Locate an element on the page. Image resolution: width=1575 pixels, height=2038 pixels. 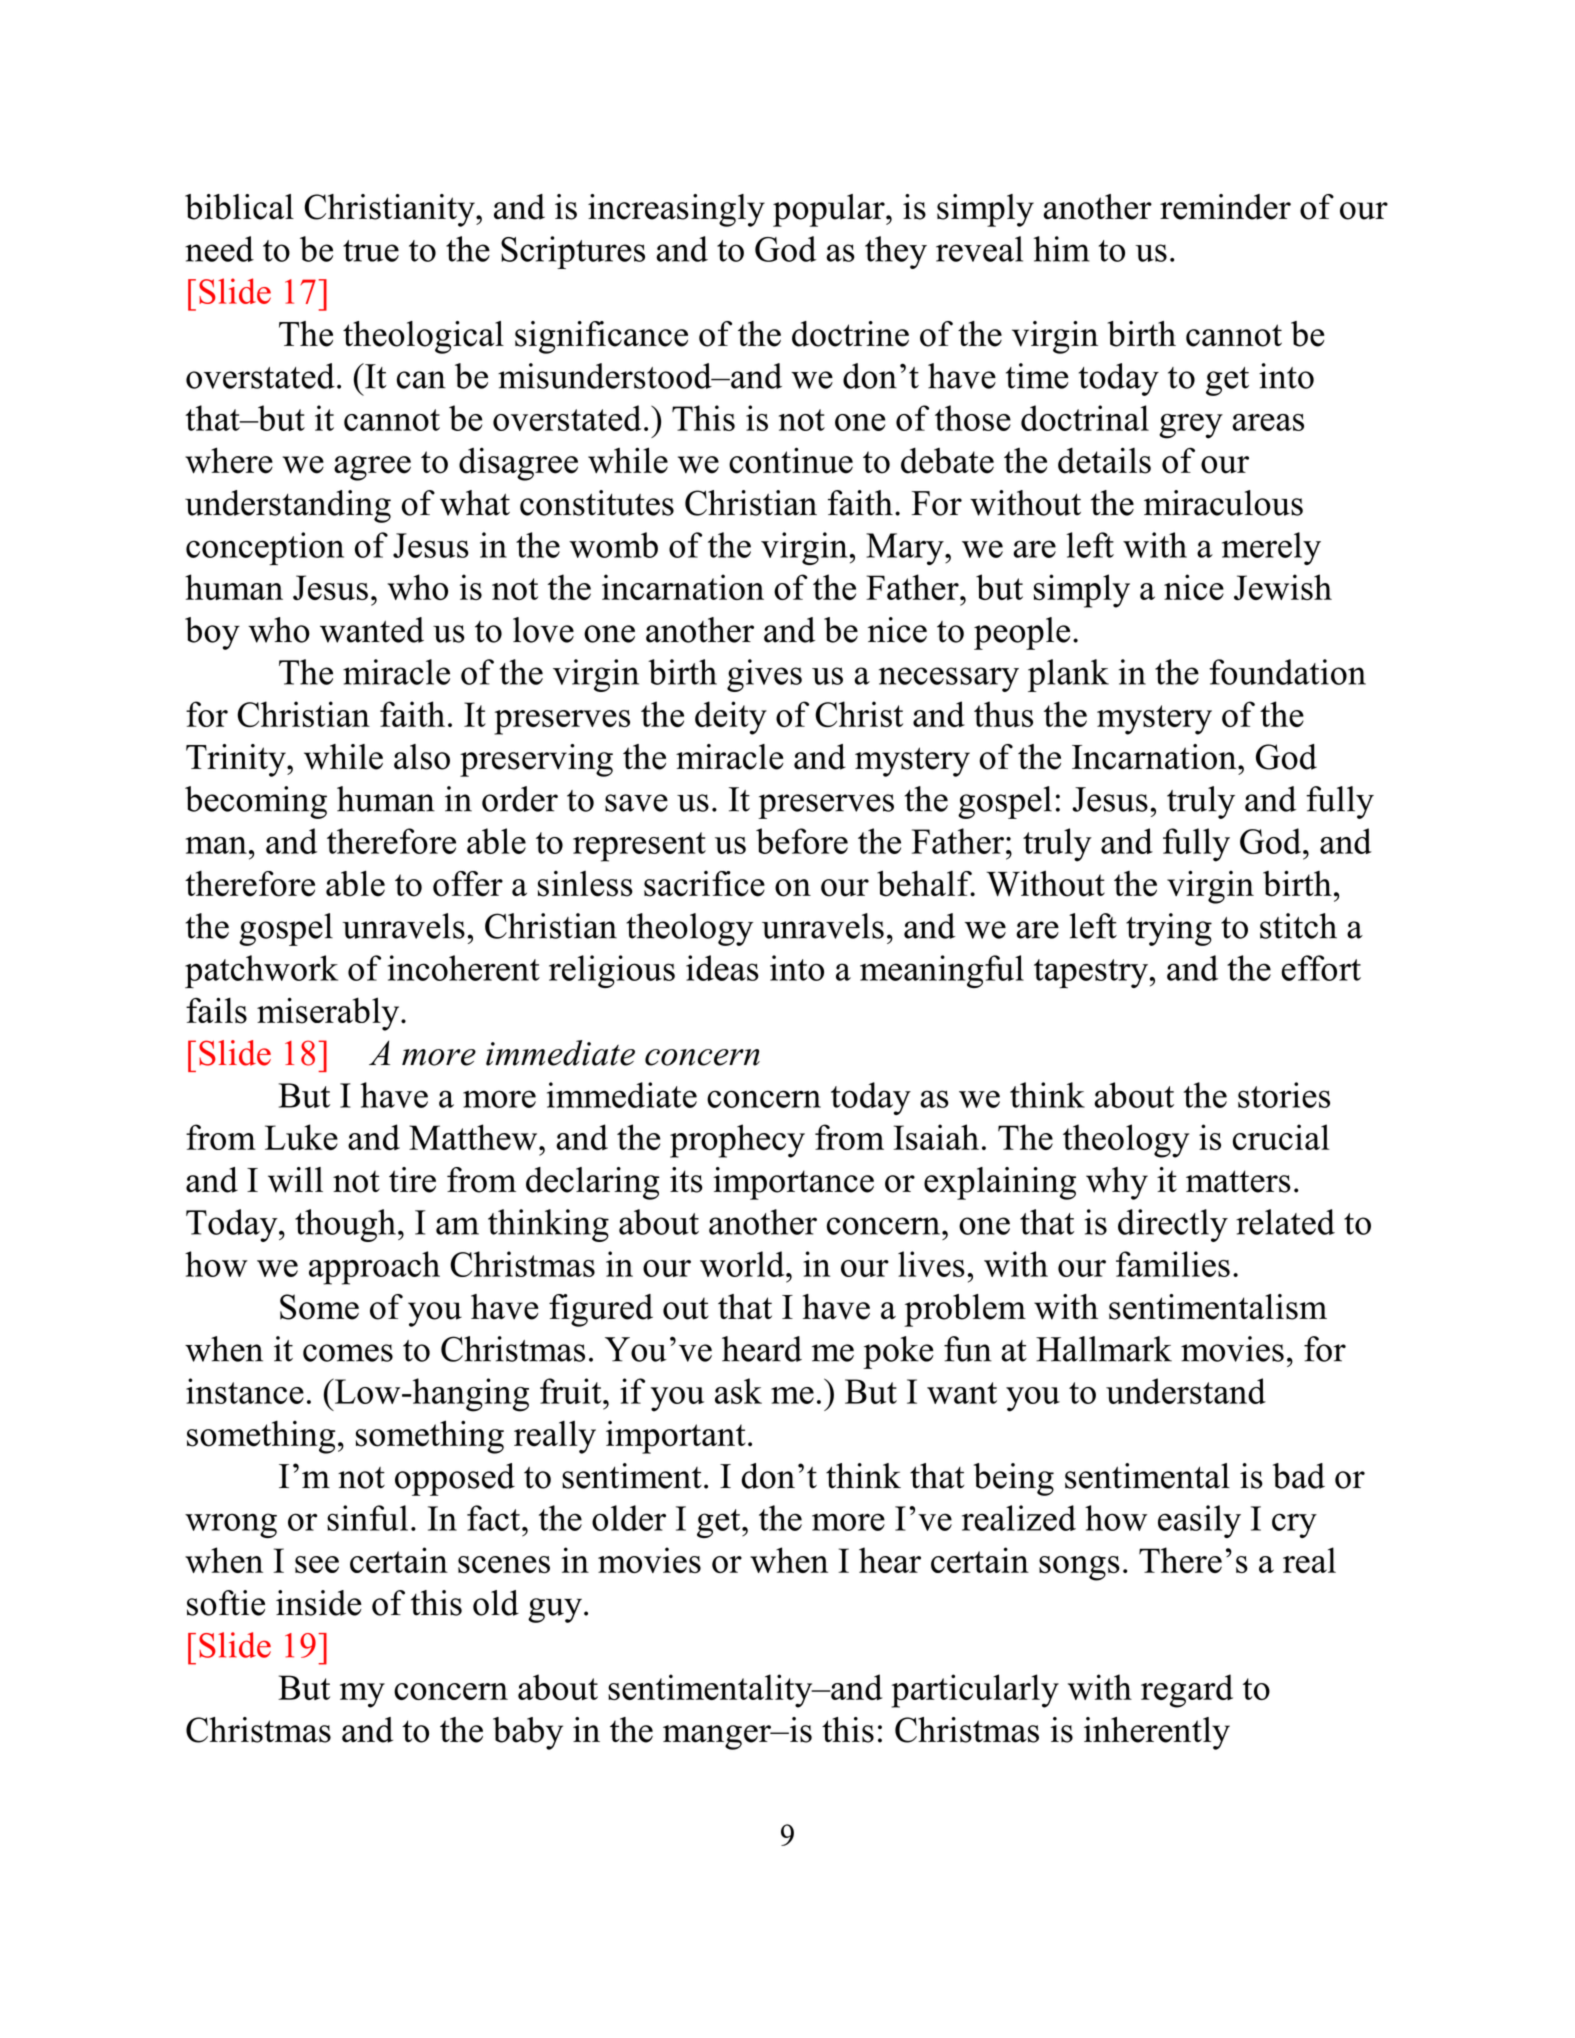
miraculous is located at coordinates (1223, 503).
